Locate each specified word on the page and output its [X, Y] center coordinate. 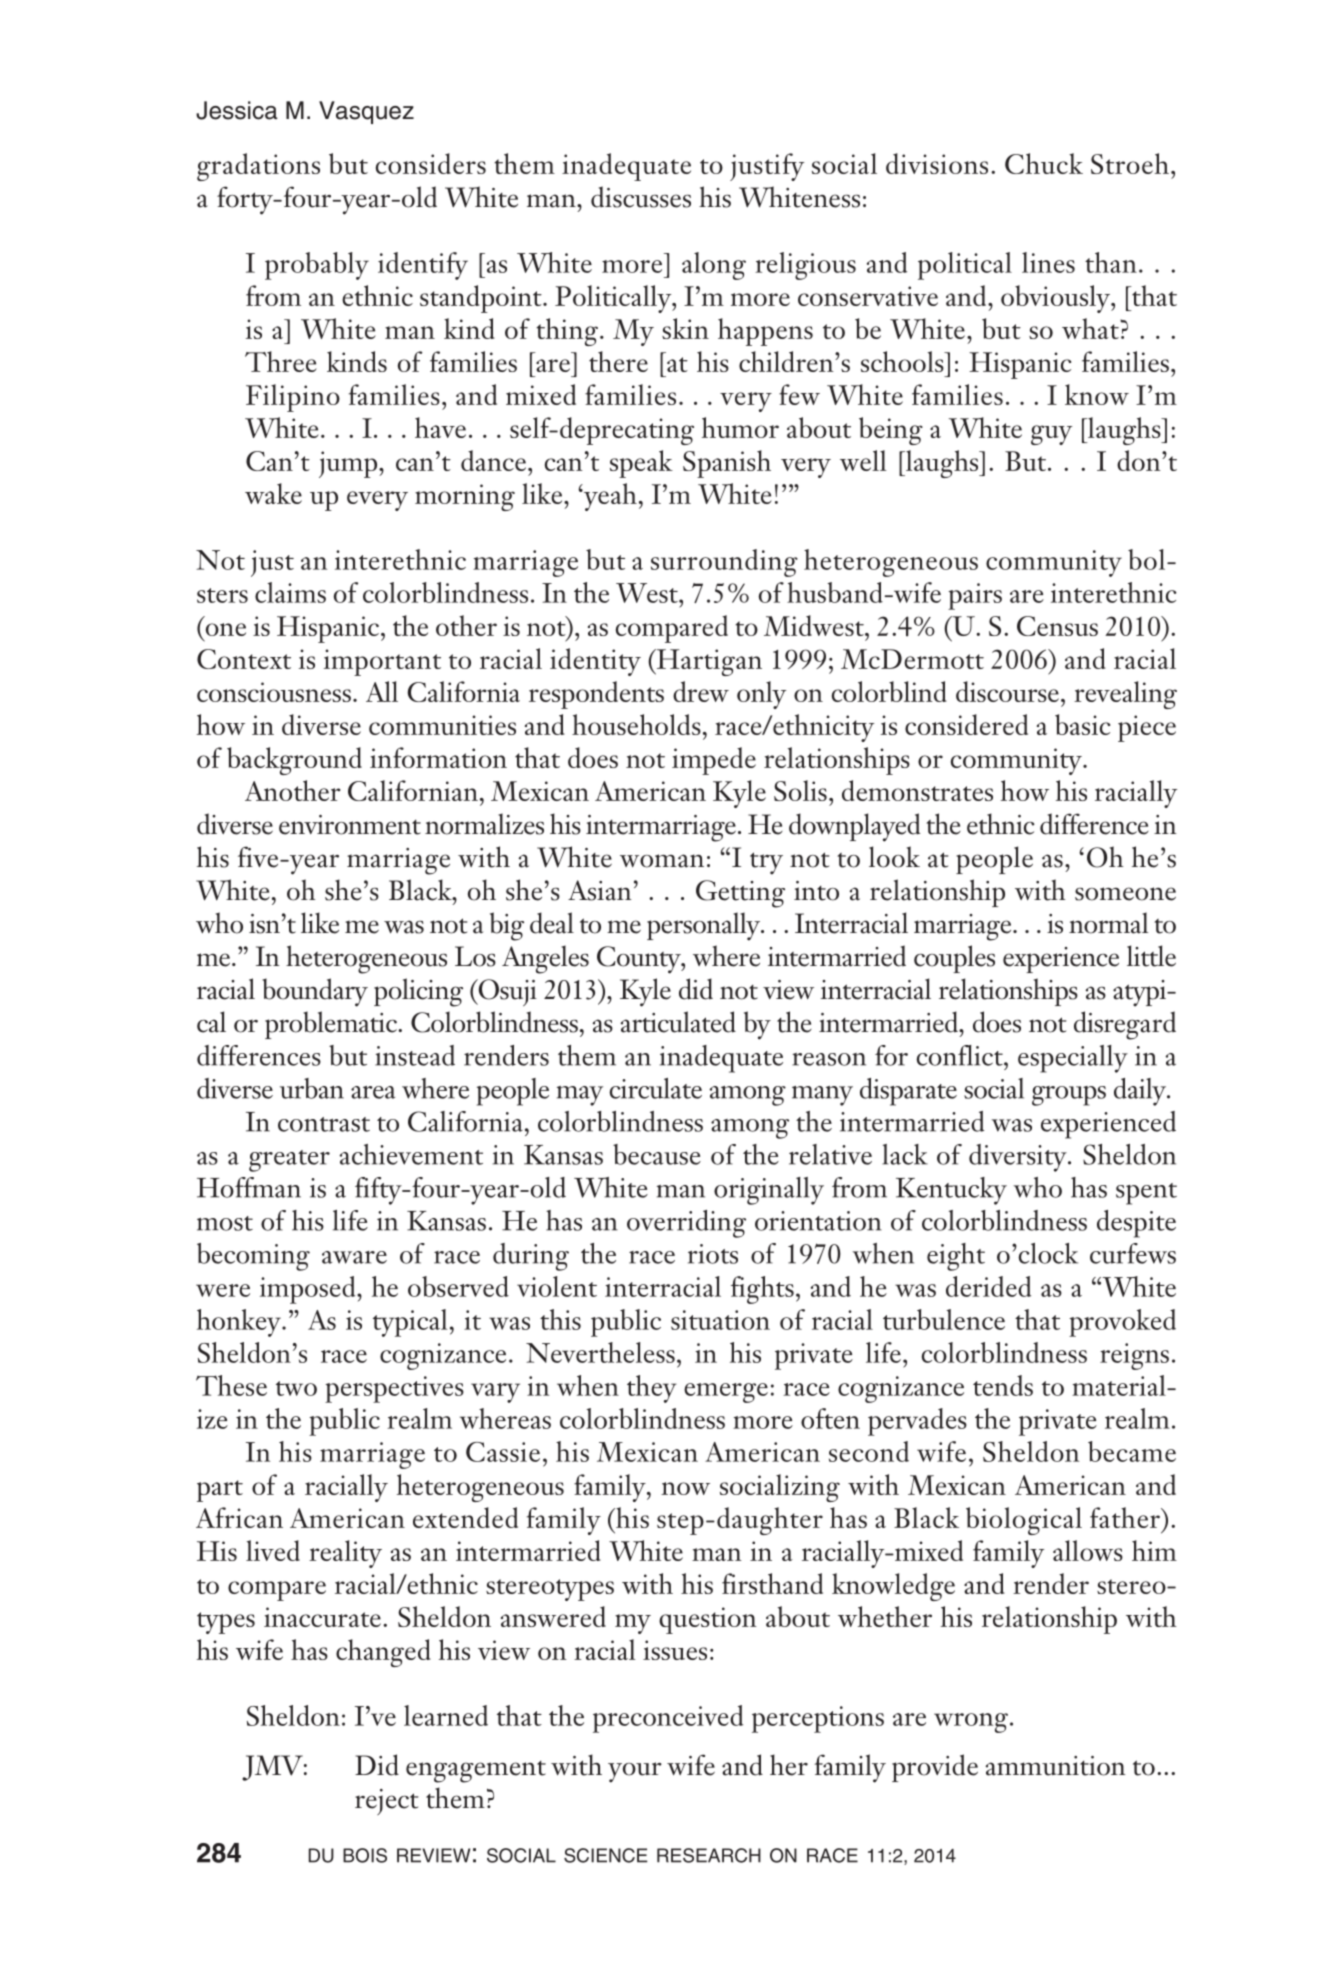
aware [354, 1257]
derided [988, 1286]
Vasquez [366, 112]
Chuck [1044, 163]
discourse [1007, 691]
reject [386, 1802]
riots [713, 1254]
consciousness [274, 692]
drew [701, 691]
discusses [641, 197]
